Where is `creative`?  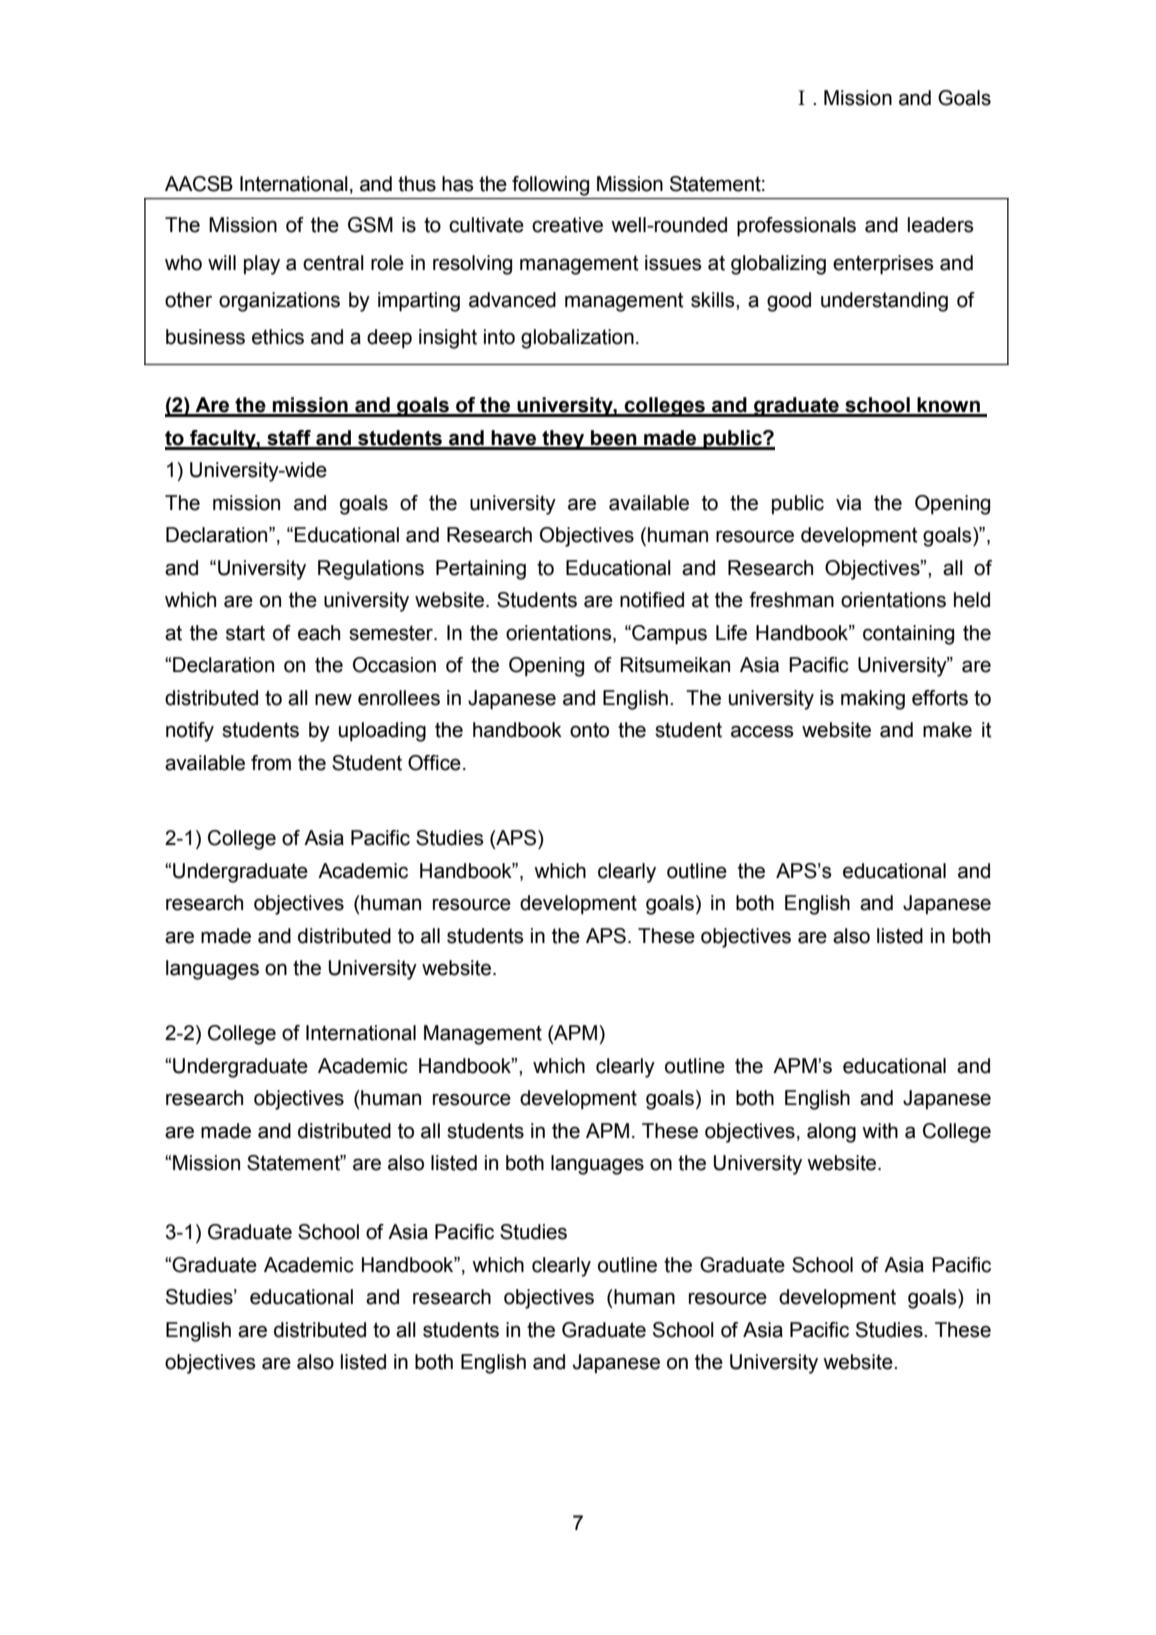
creative is located at coordinates (567, 225).
